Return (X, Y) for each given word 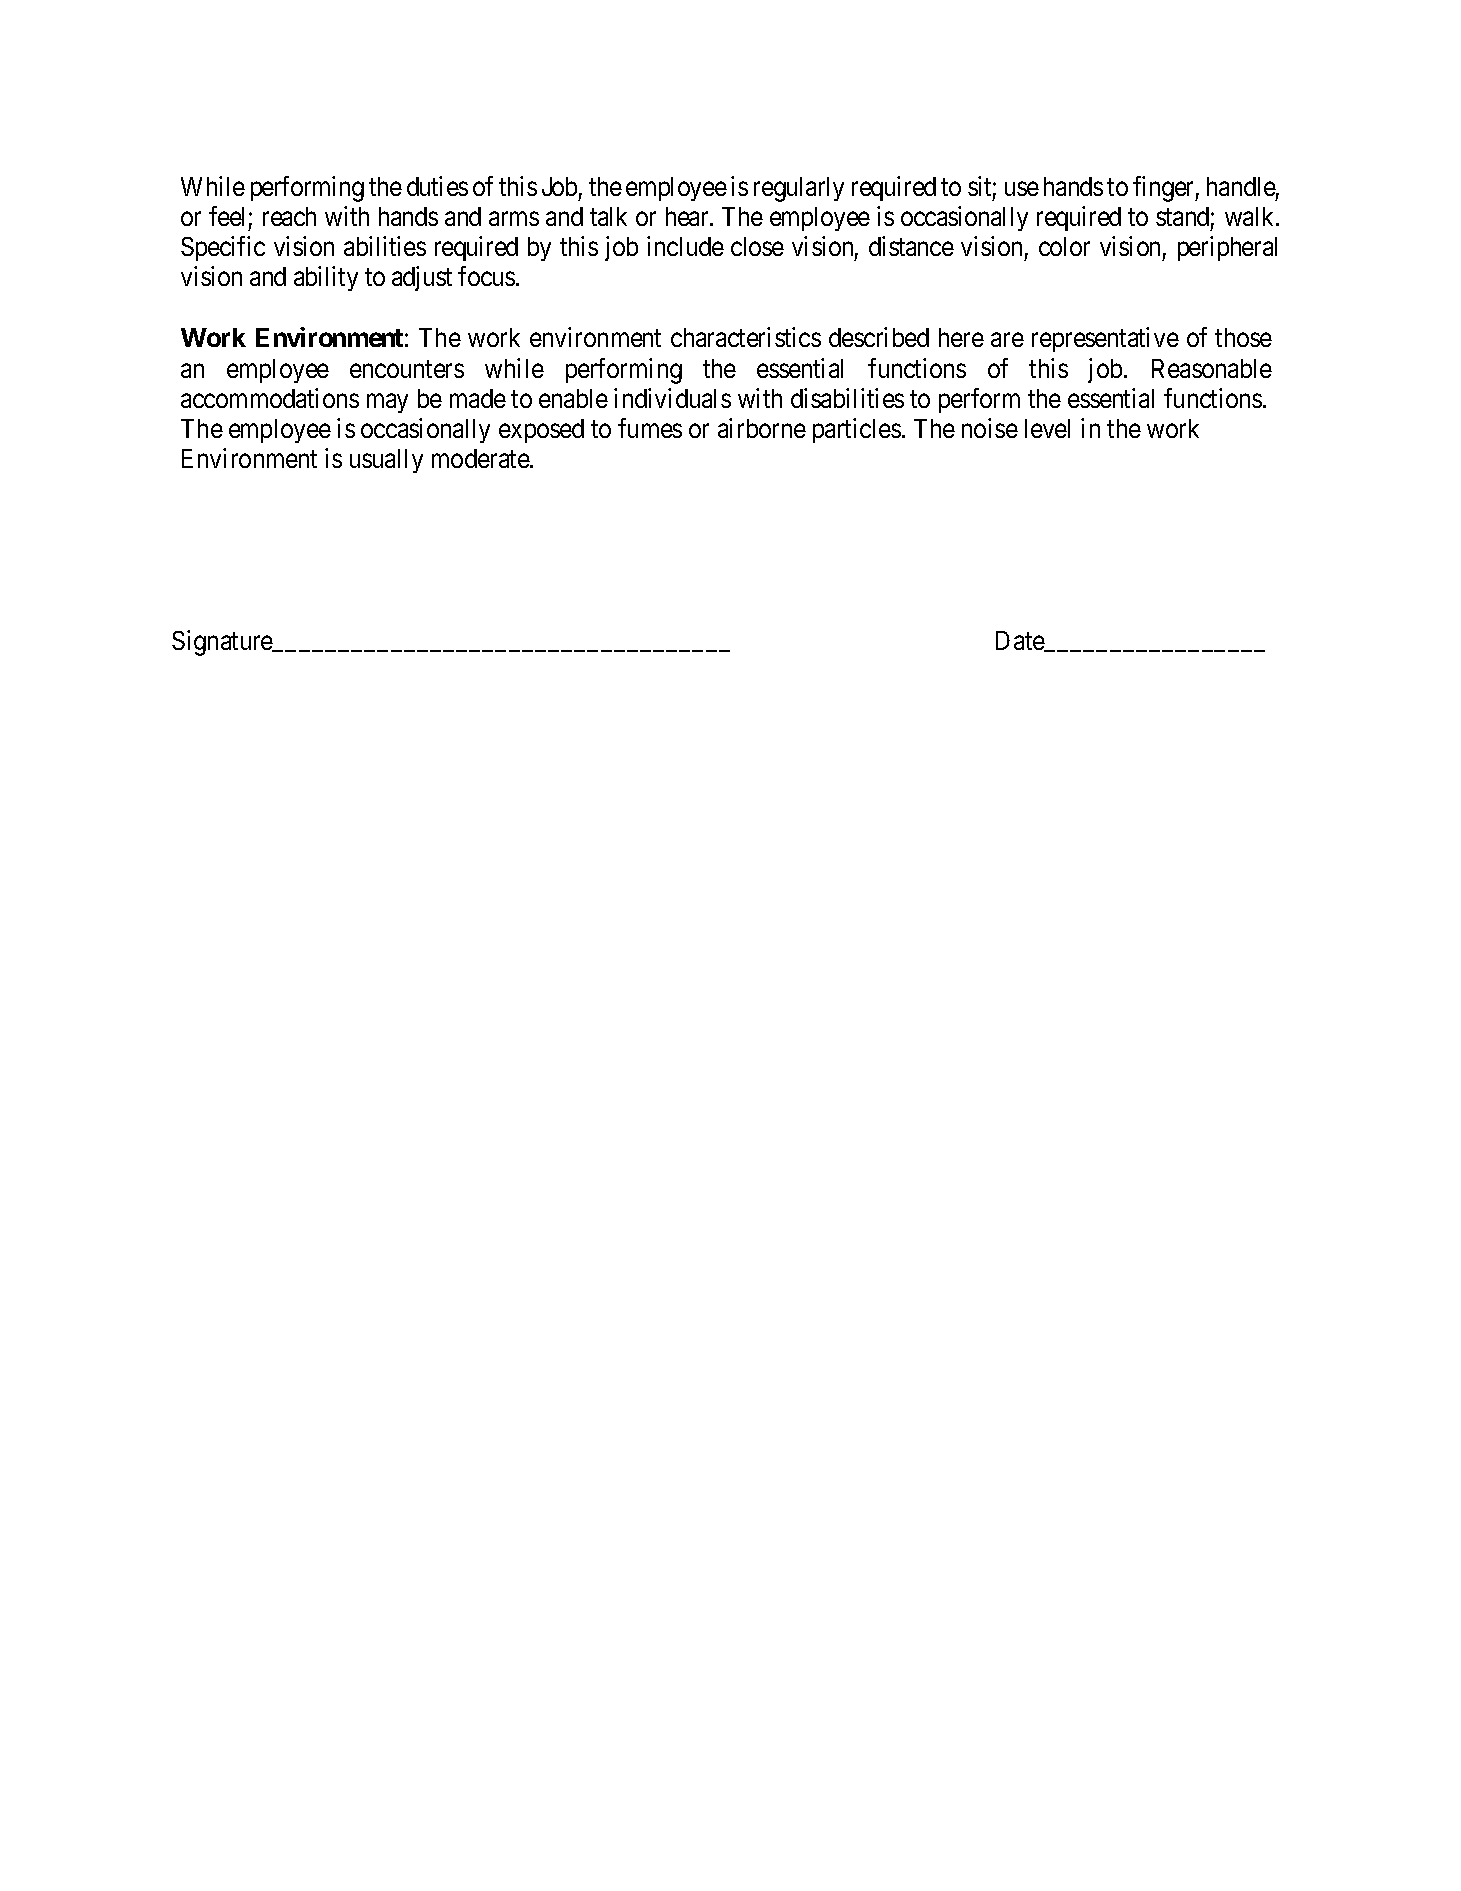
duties (437, 186)
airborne (762, 428)
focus (486, 276)
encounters (407, 369)
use (1022, 188)
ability (326, 278)
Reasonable (1212, 368)
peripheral (1227, 248)
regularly (799, 189)
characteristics (746, 337)
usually (386, 461)
